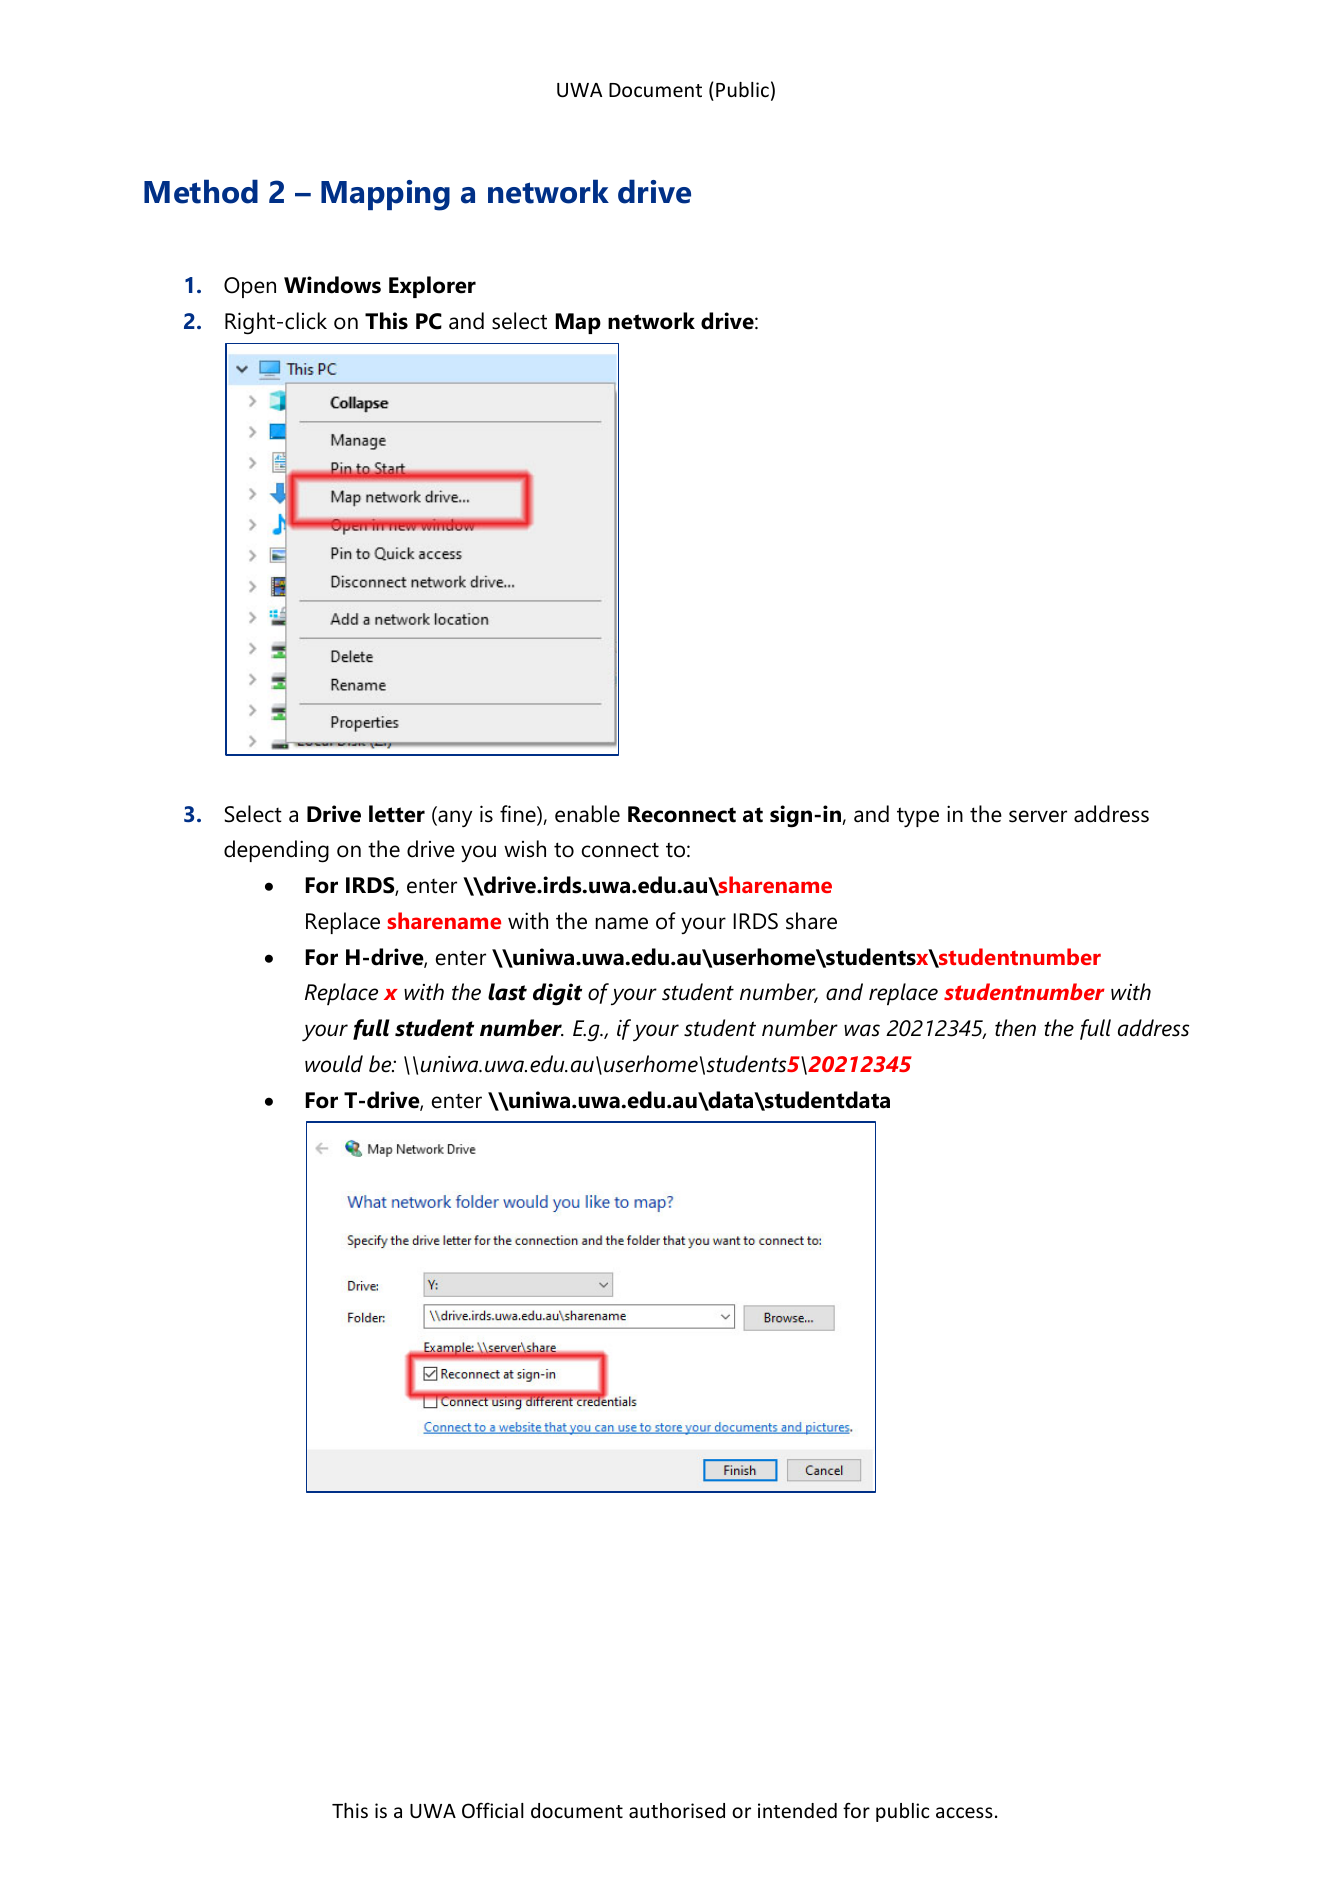 The width and height of the screenshot is (1333, 1885). Describe the element at coordinates (334, 1064) in the screenshot. I see `would` at that location.
